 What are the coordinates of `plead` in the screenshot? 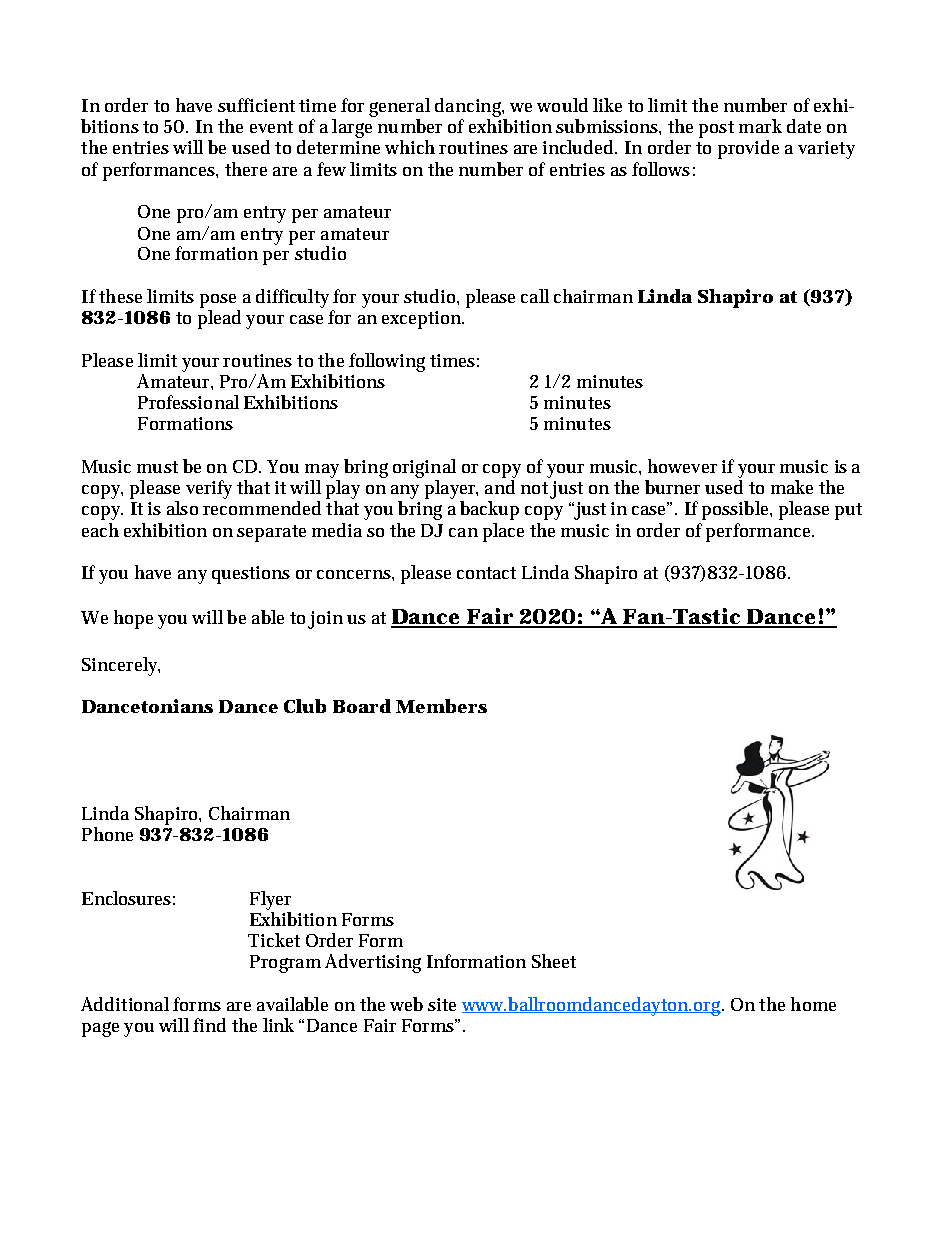 It's located at (219, 319).
